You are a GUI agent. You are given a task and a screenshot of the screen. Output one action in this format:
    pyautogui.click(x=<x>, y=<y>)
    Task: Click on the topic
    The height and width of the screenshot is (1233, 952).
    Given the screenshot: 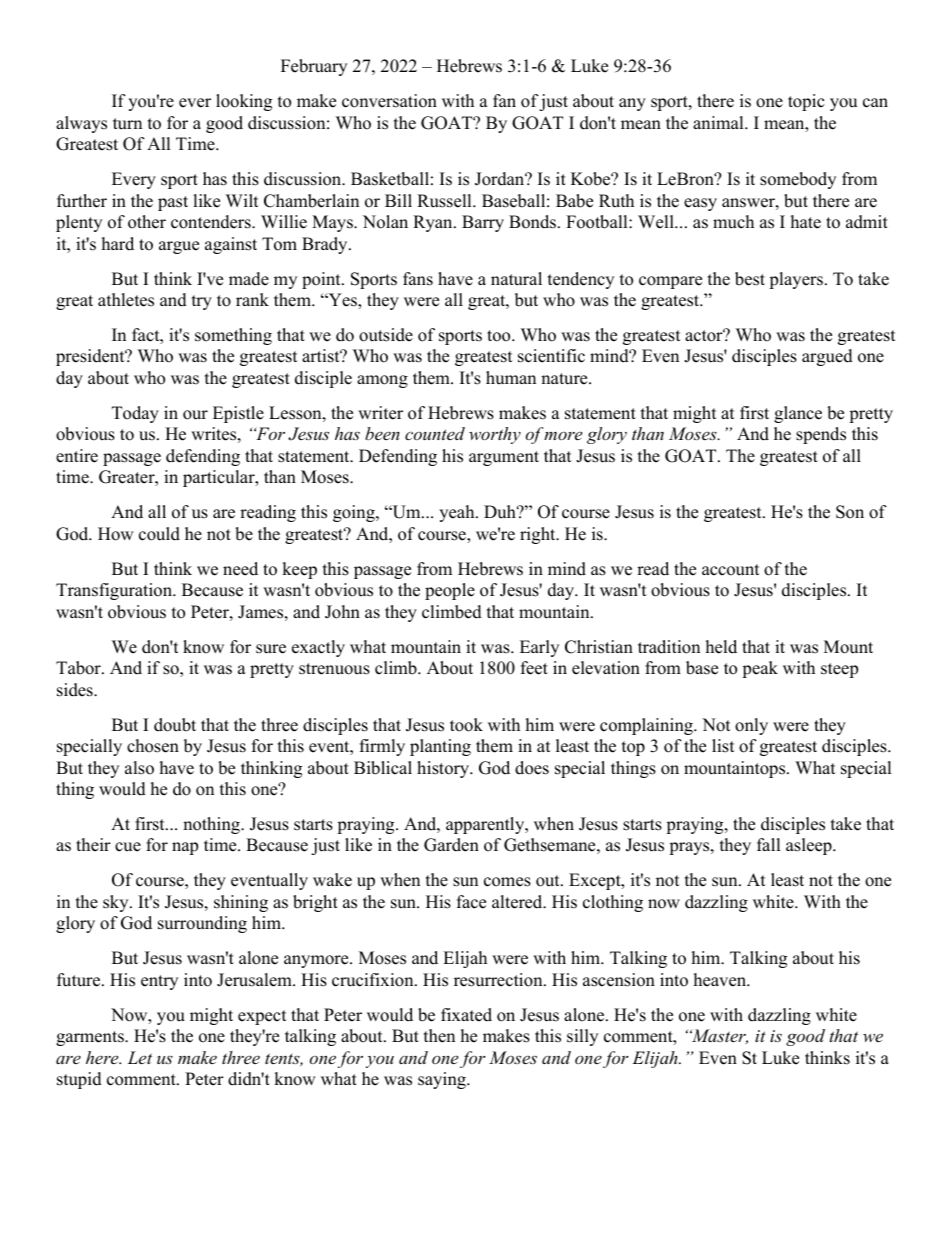 What is the action you would take?
    pyautogui.click(x=806, y=102)
